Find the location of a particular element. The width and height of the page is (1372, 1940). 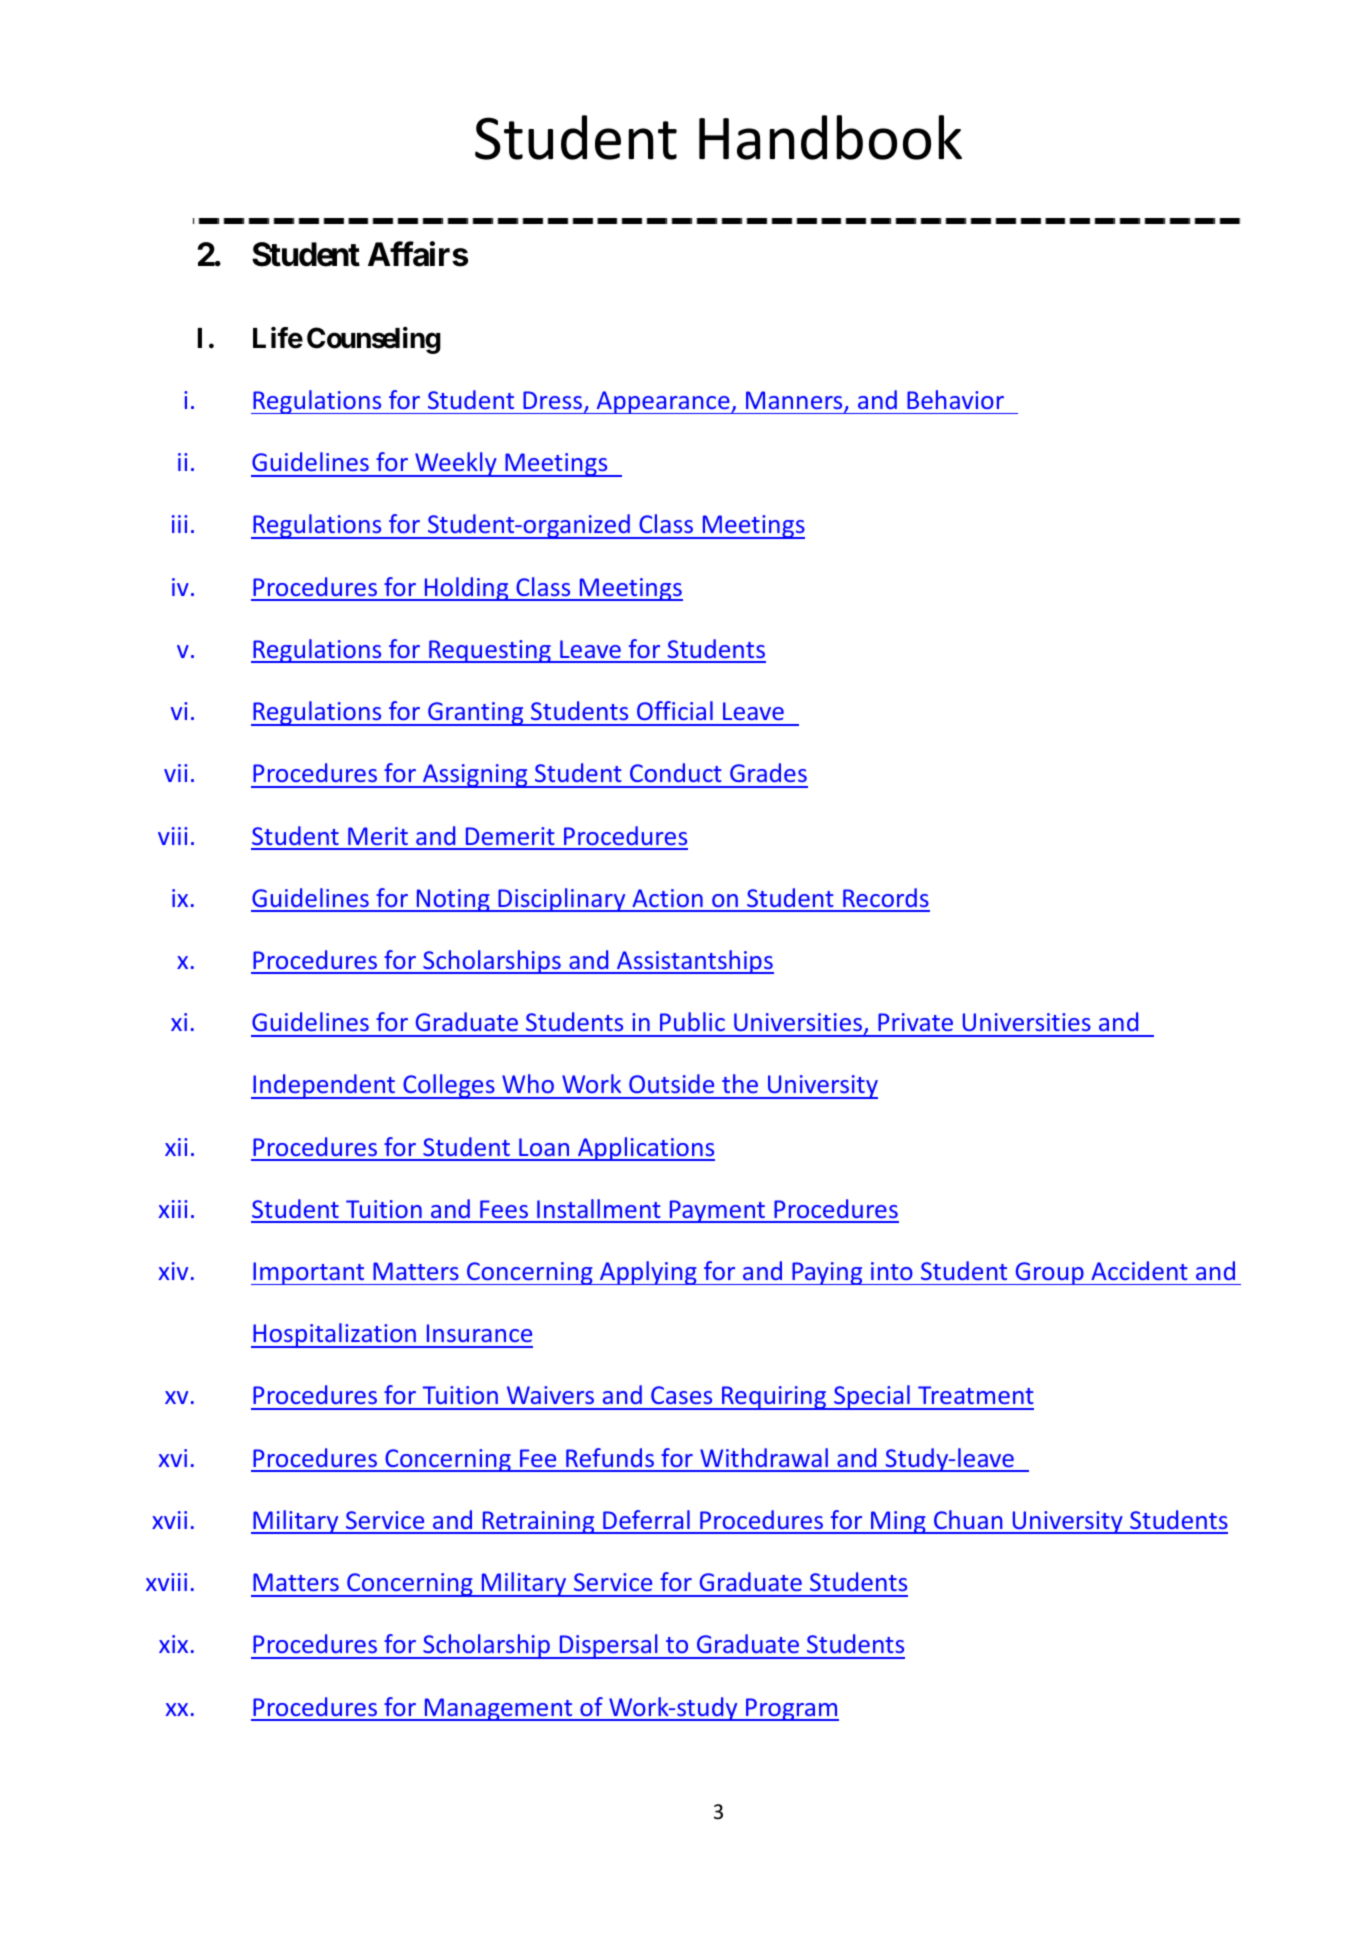

Private is located at coordinates (915, 1022).
